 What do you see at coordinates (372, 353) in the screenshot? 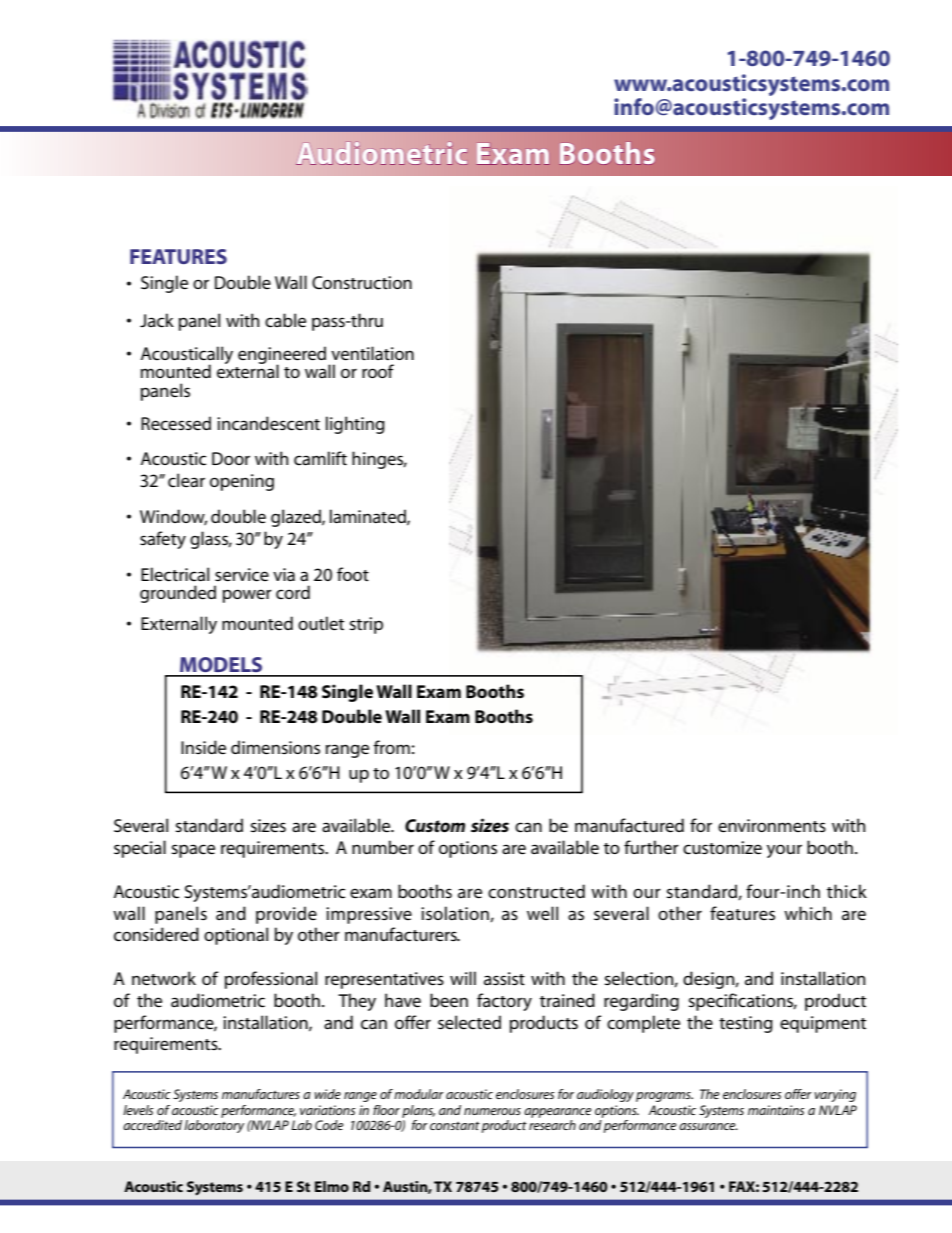
I see `ventilation` at bounding box center [372, 353].
